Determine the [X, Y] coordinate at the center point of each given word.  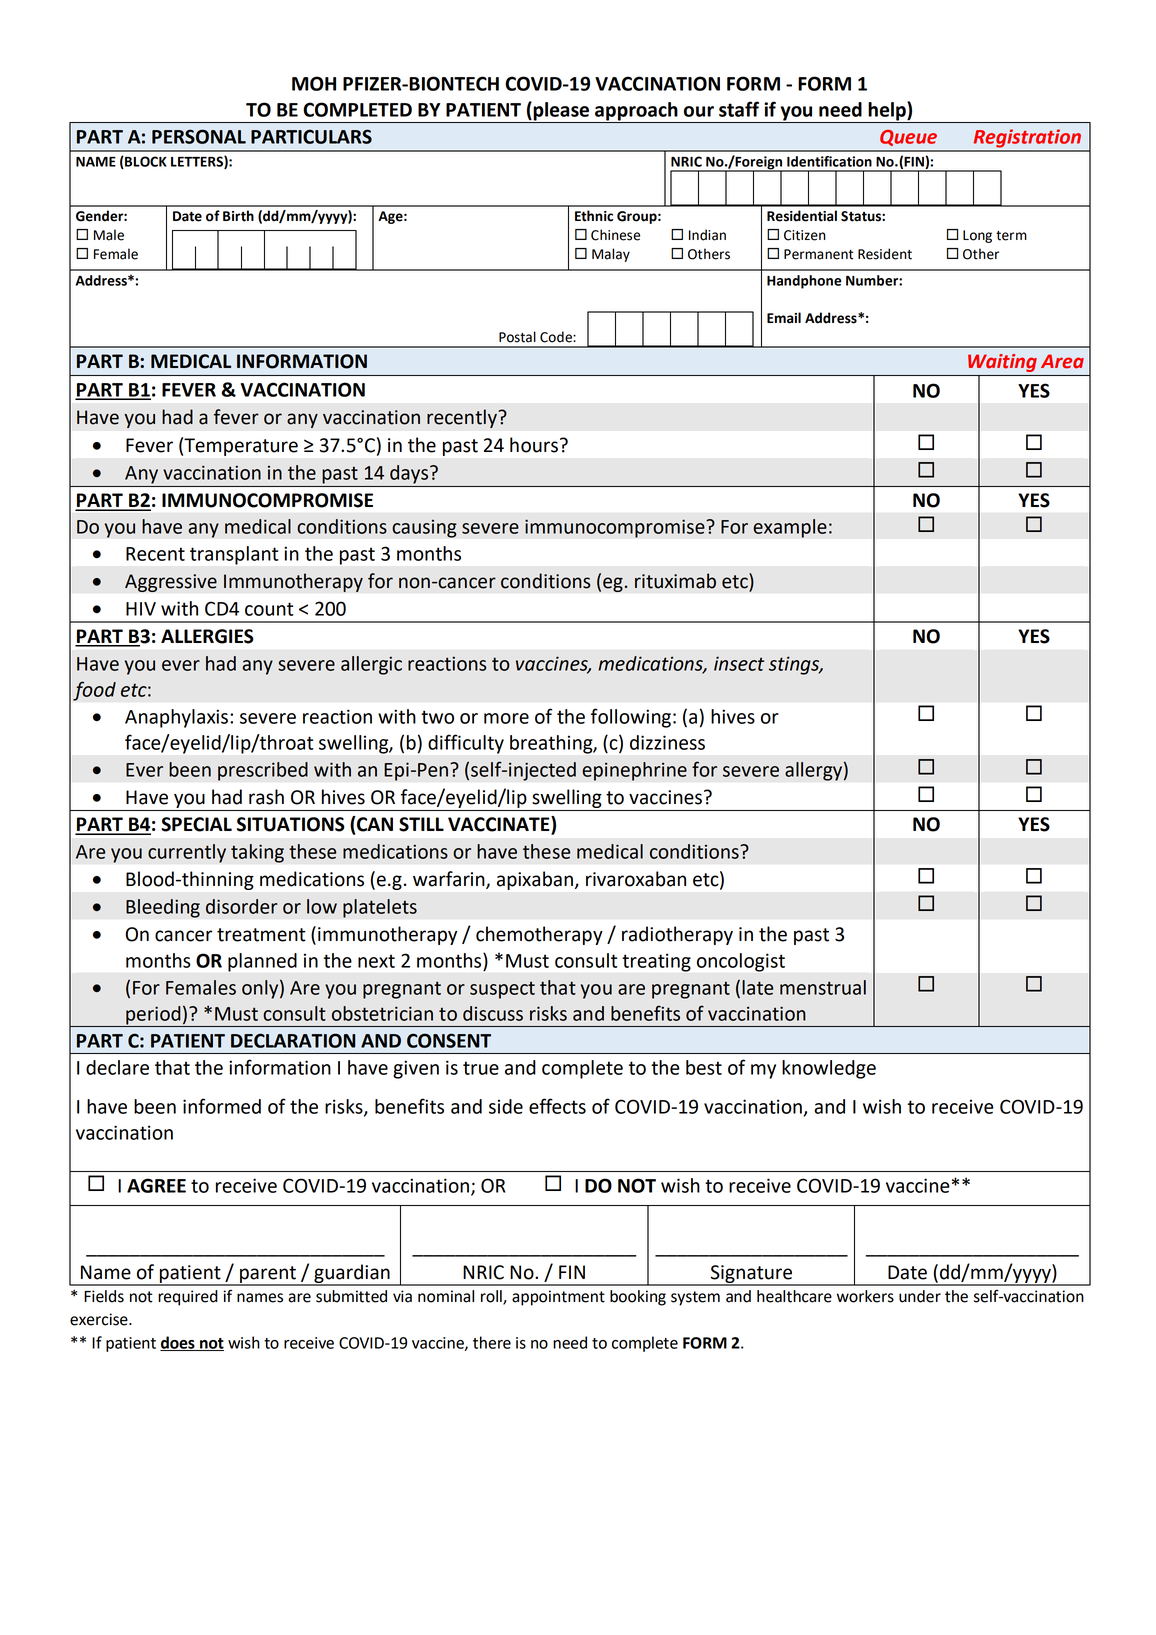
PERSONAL [199, 136]
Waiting [1002, 363]
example [790, 528]
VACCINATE [500, 825]
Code [557, 337]
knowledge [829, 1069]
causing [424, 528]
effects [557, 1106]
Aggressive [171, 583]
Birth [238, 216]
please [561, 112]
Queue [908, 138]
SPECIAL [196, 824]
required [188, 1298]
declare [117, 1067]
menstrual [823, 987]
